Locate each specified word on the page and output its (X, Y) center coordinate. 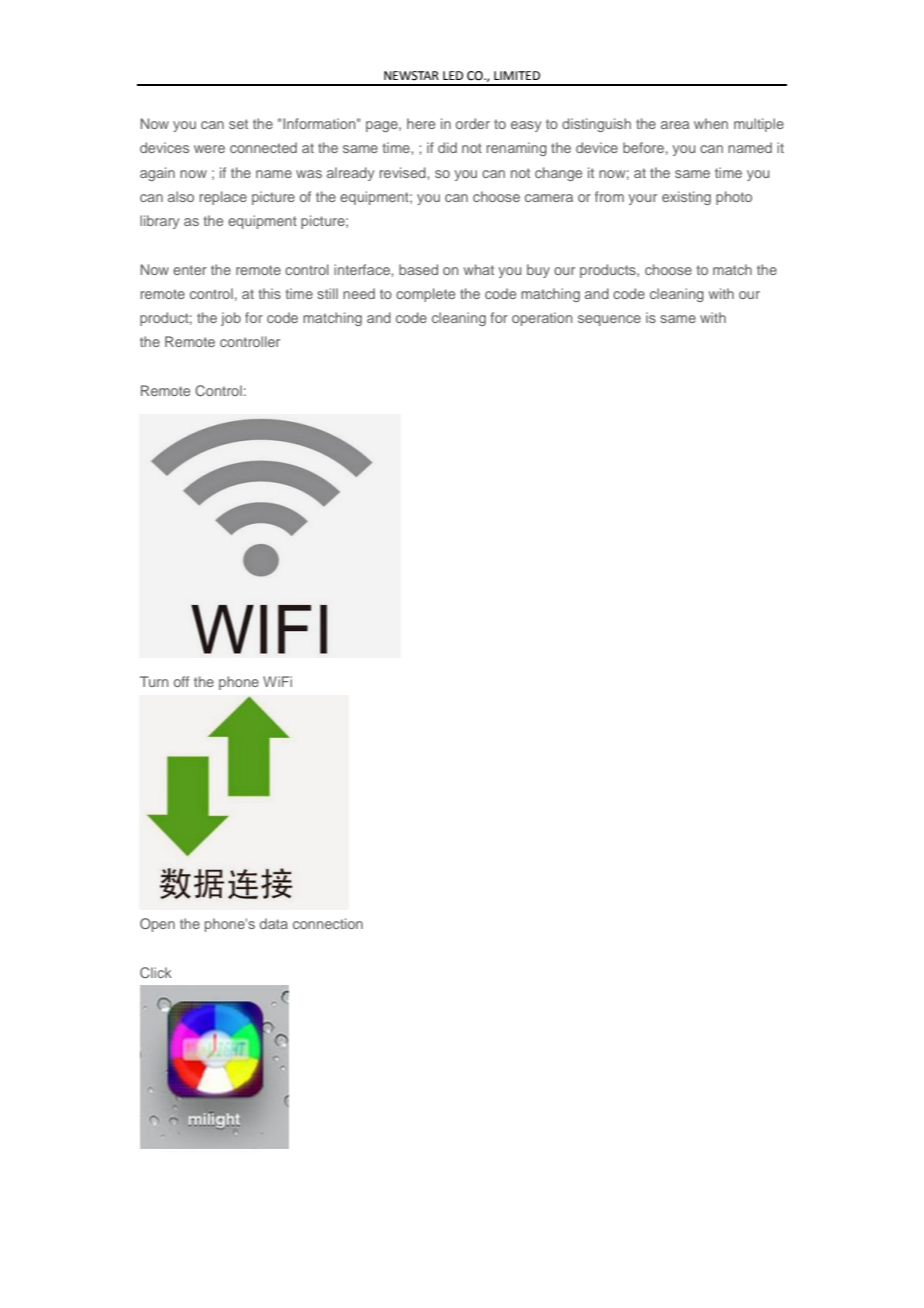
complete (425, 295)
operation (542, 319)
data (274, 923)
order (473, 123)
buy (538, 271)
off (181, 681)
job (231, 319)
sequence (609, 320)
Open (157, 925)
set (238, 124)
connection (328, 923)
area (675, 125)
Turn (154, 681)
